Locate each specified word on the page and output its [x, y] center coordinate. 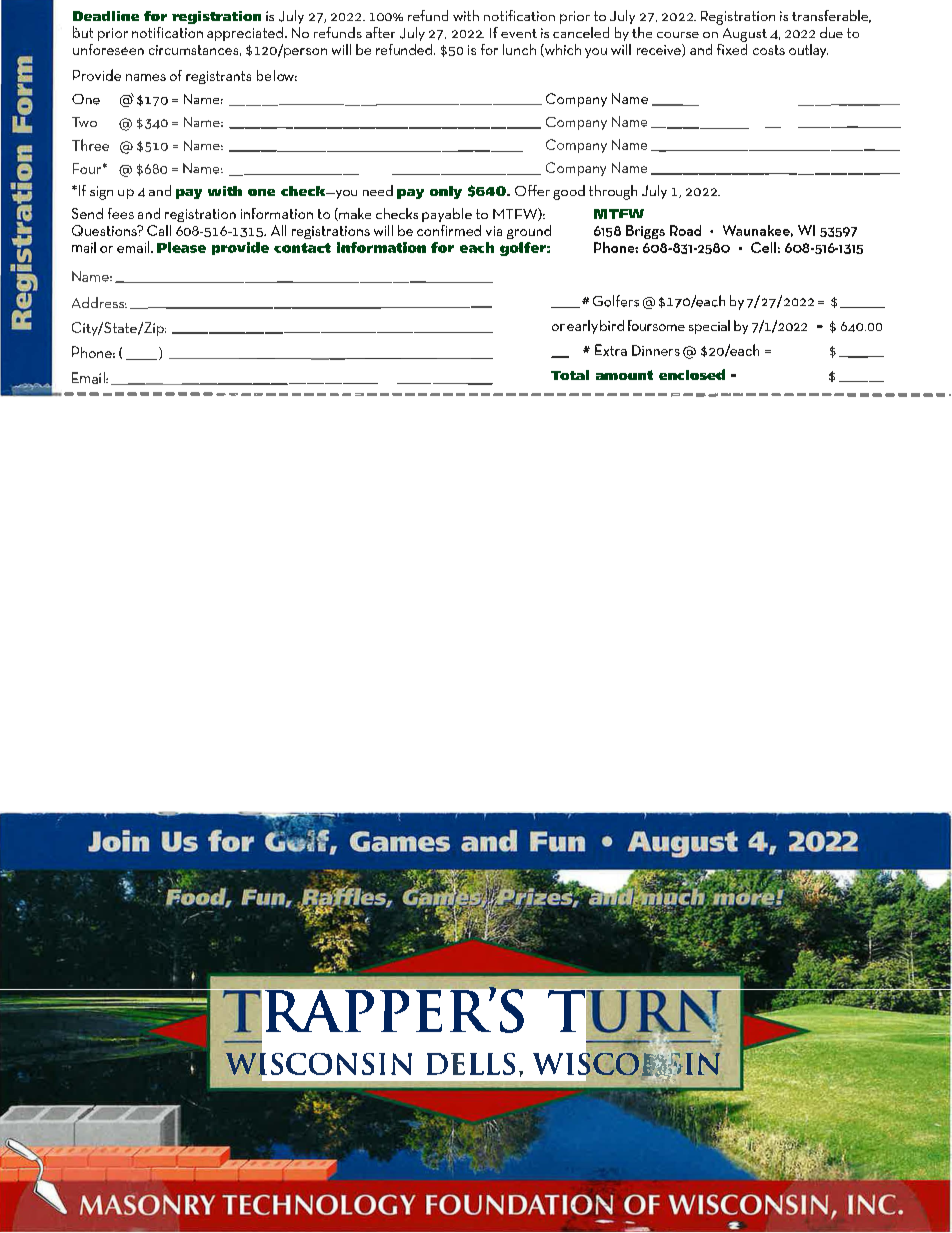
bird [612, 325]
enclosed [692, 374]
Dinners [656, 350]
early [582, 327]
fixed [732, 48]
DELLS [471, 1064]
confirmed [449, 230]
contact [302, 248]
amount [624, 375]
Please [181, 247]
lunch [519, 49]
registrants [218, 77]
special [709, 327]
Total [570, 375]
